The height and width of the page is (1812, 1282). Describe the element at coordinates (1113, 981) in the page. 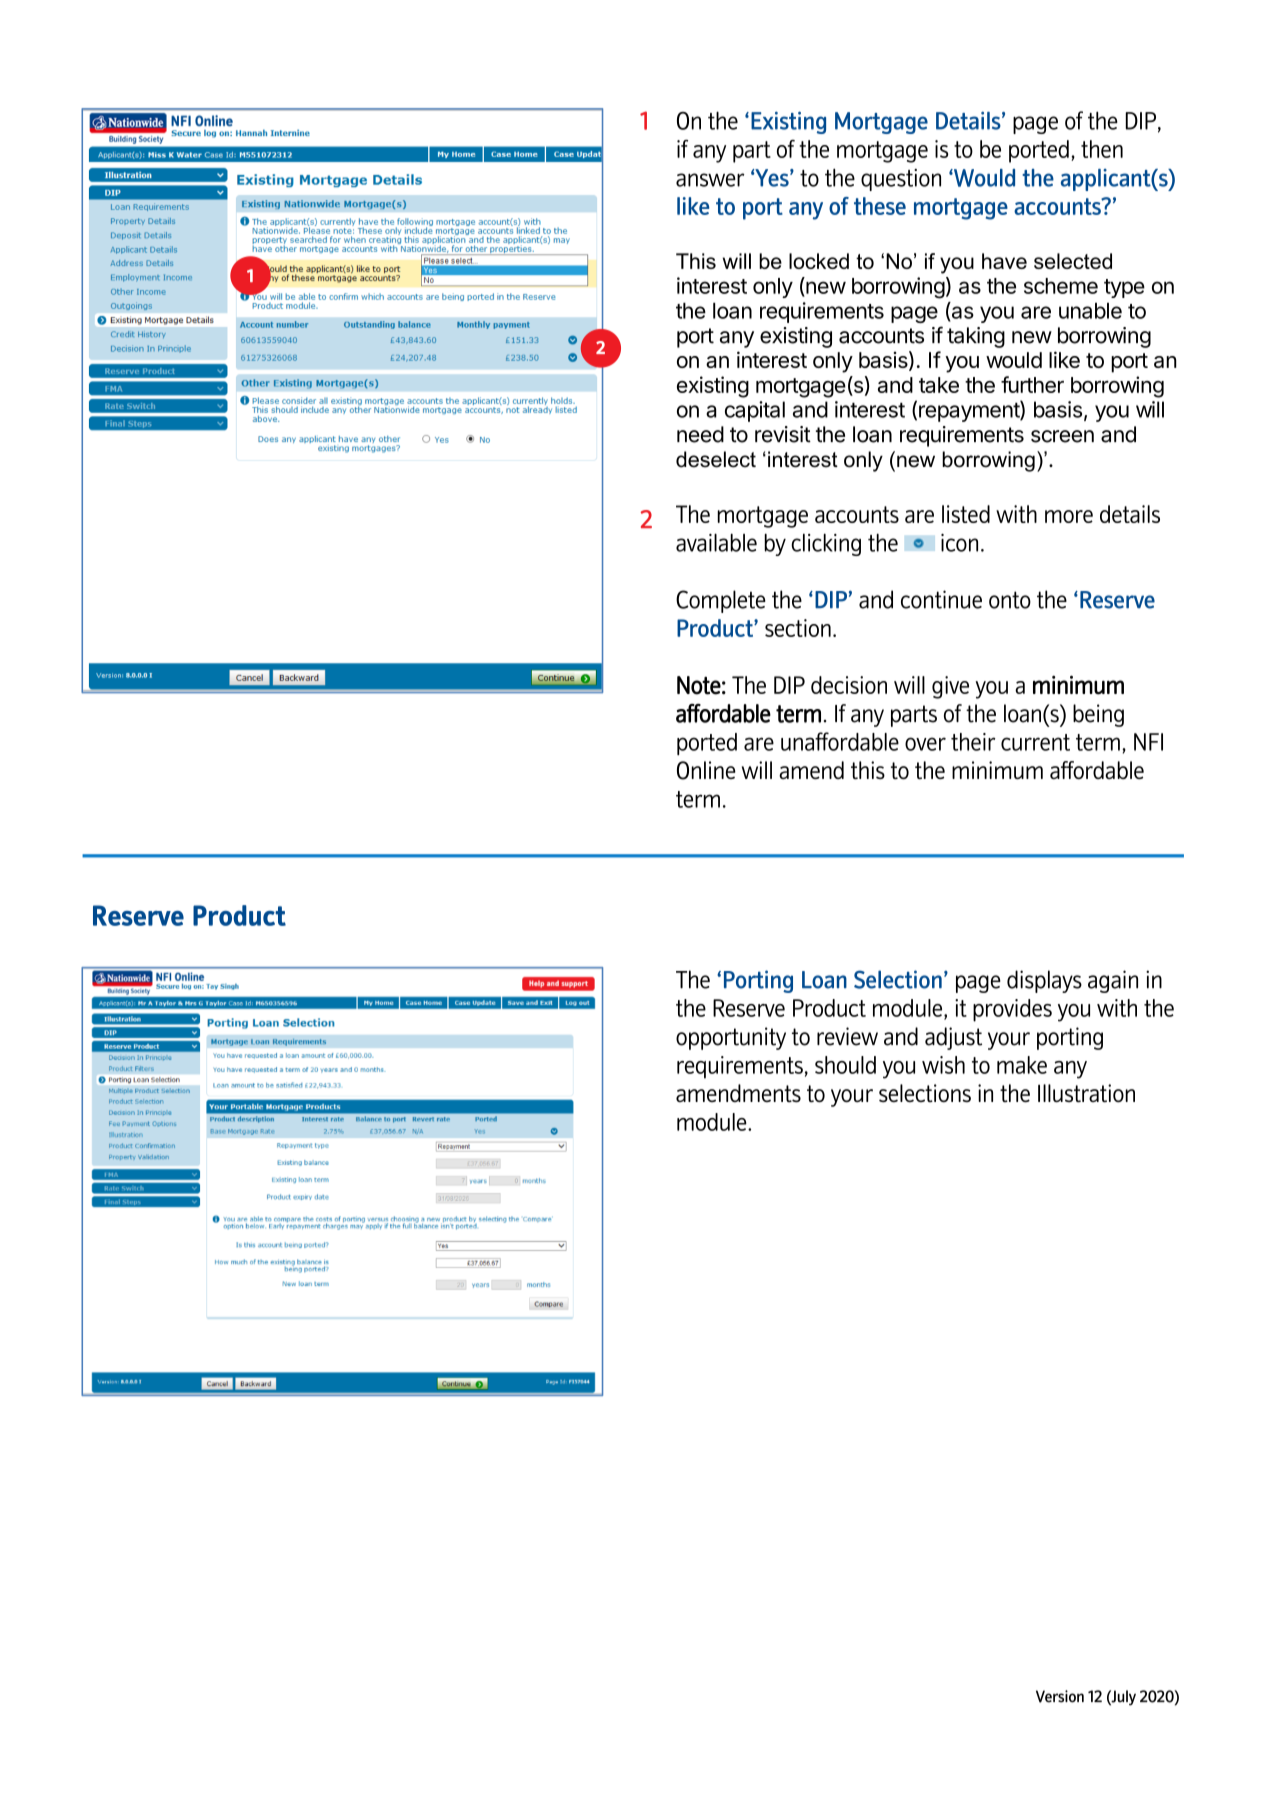

I see `again` at that location.
